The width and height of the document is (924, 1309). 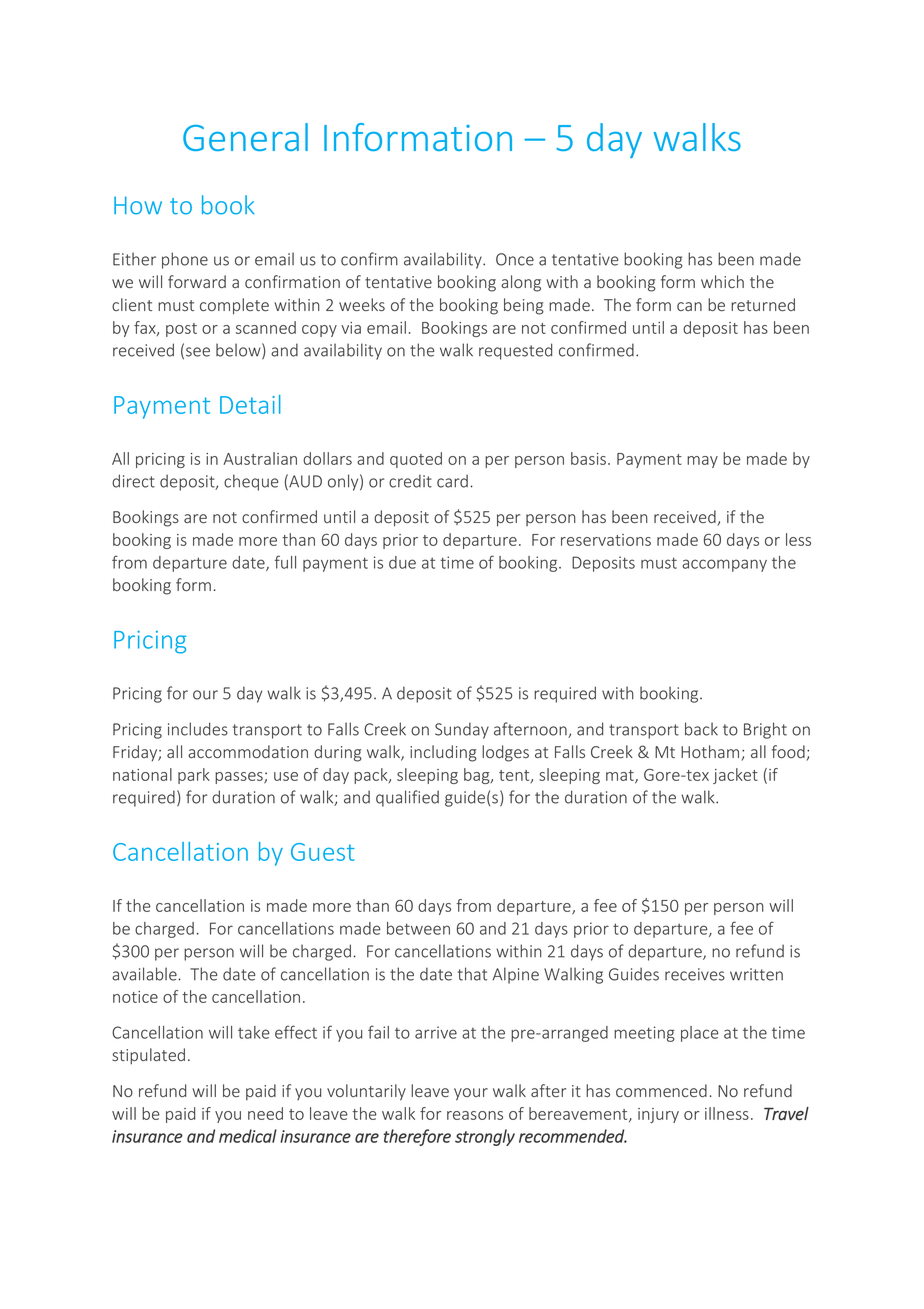 I want to click on medical, so click(x=248, y=1136).
